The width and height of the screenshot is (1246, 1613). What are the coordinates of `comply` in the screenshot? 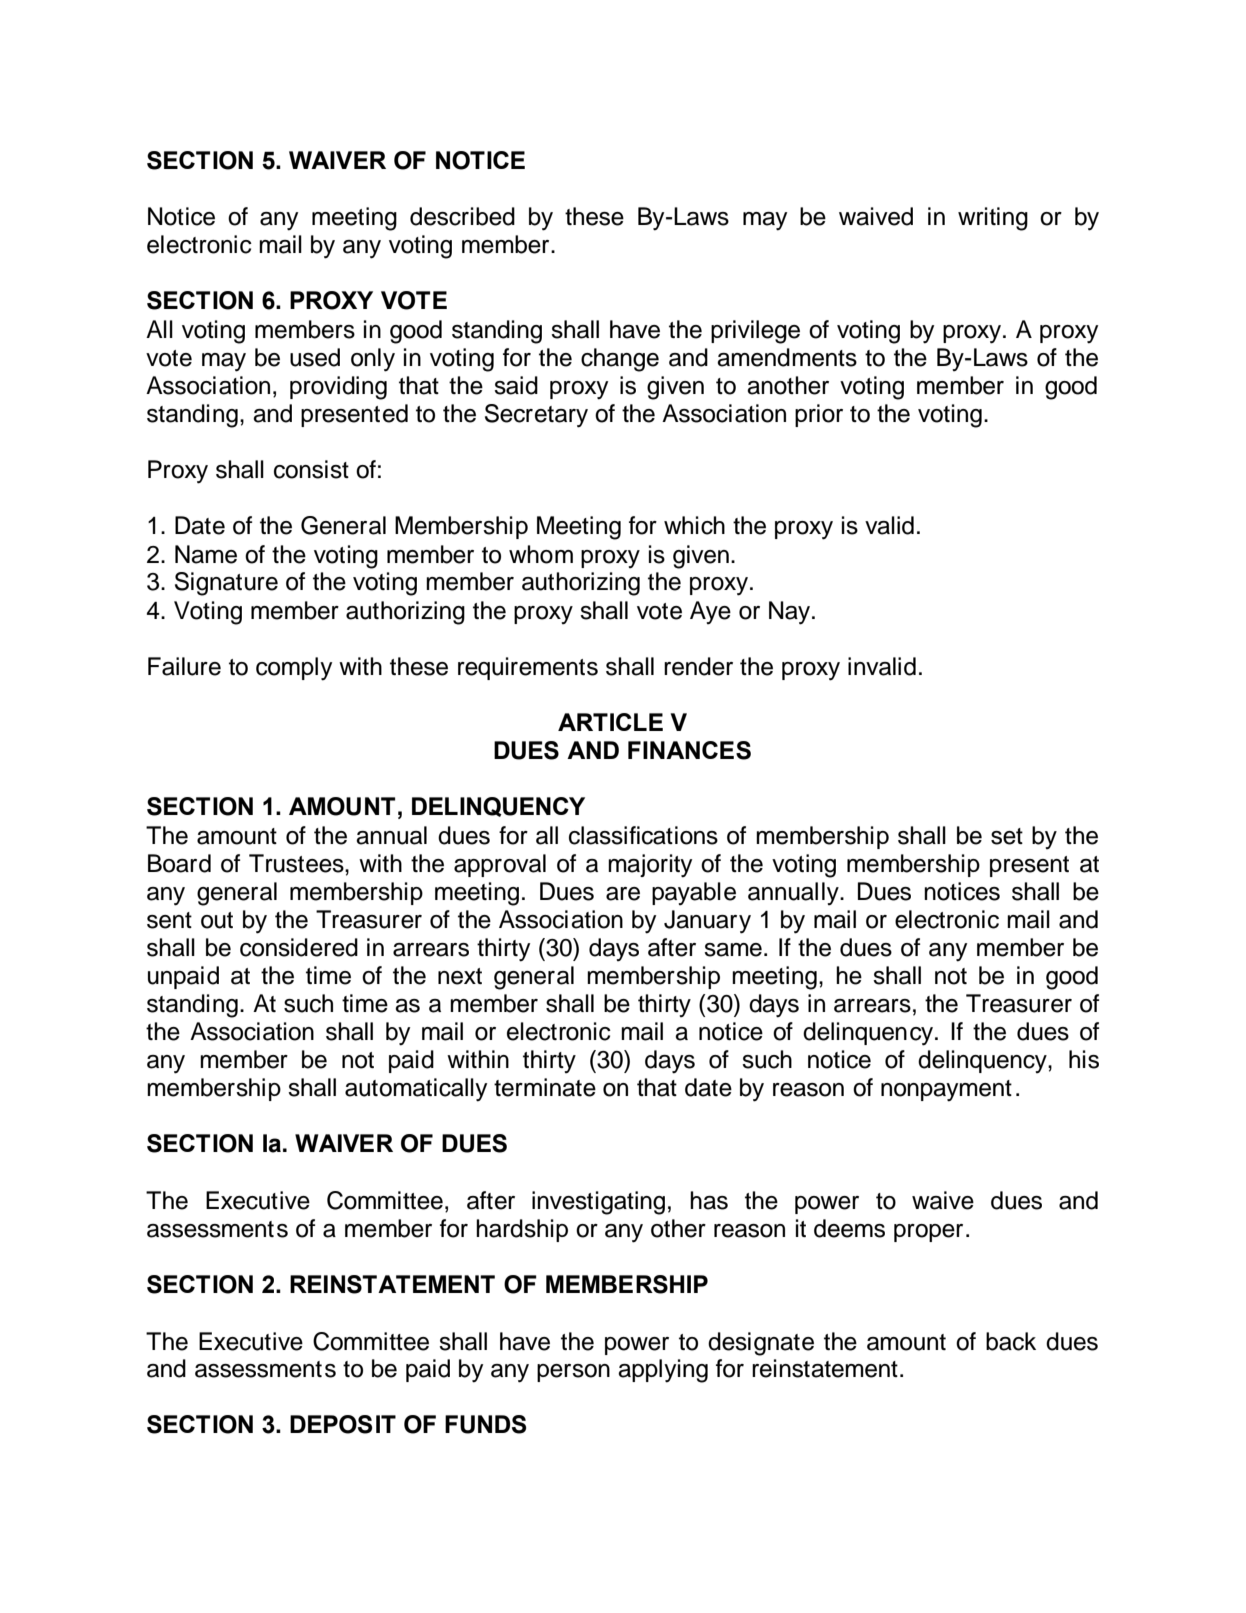 It's located at (294, 669).
